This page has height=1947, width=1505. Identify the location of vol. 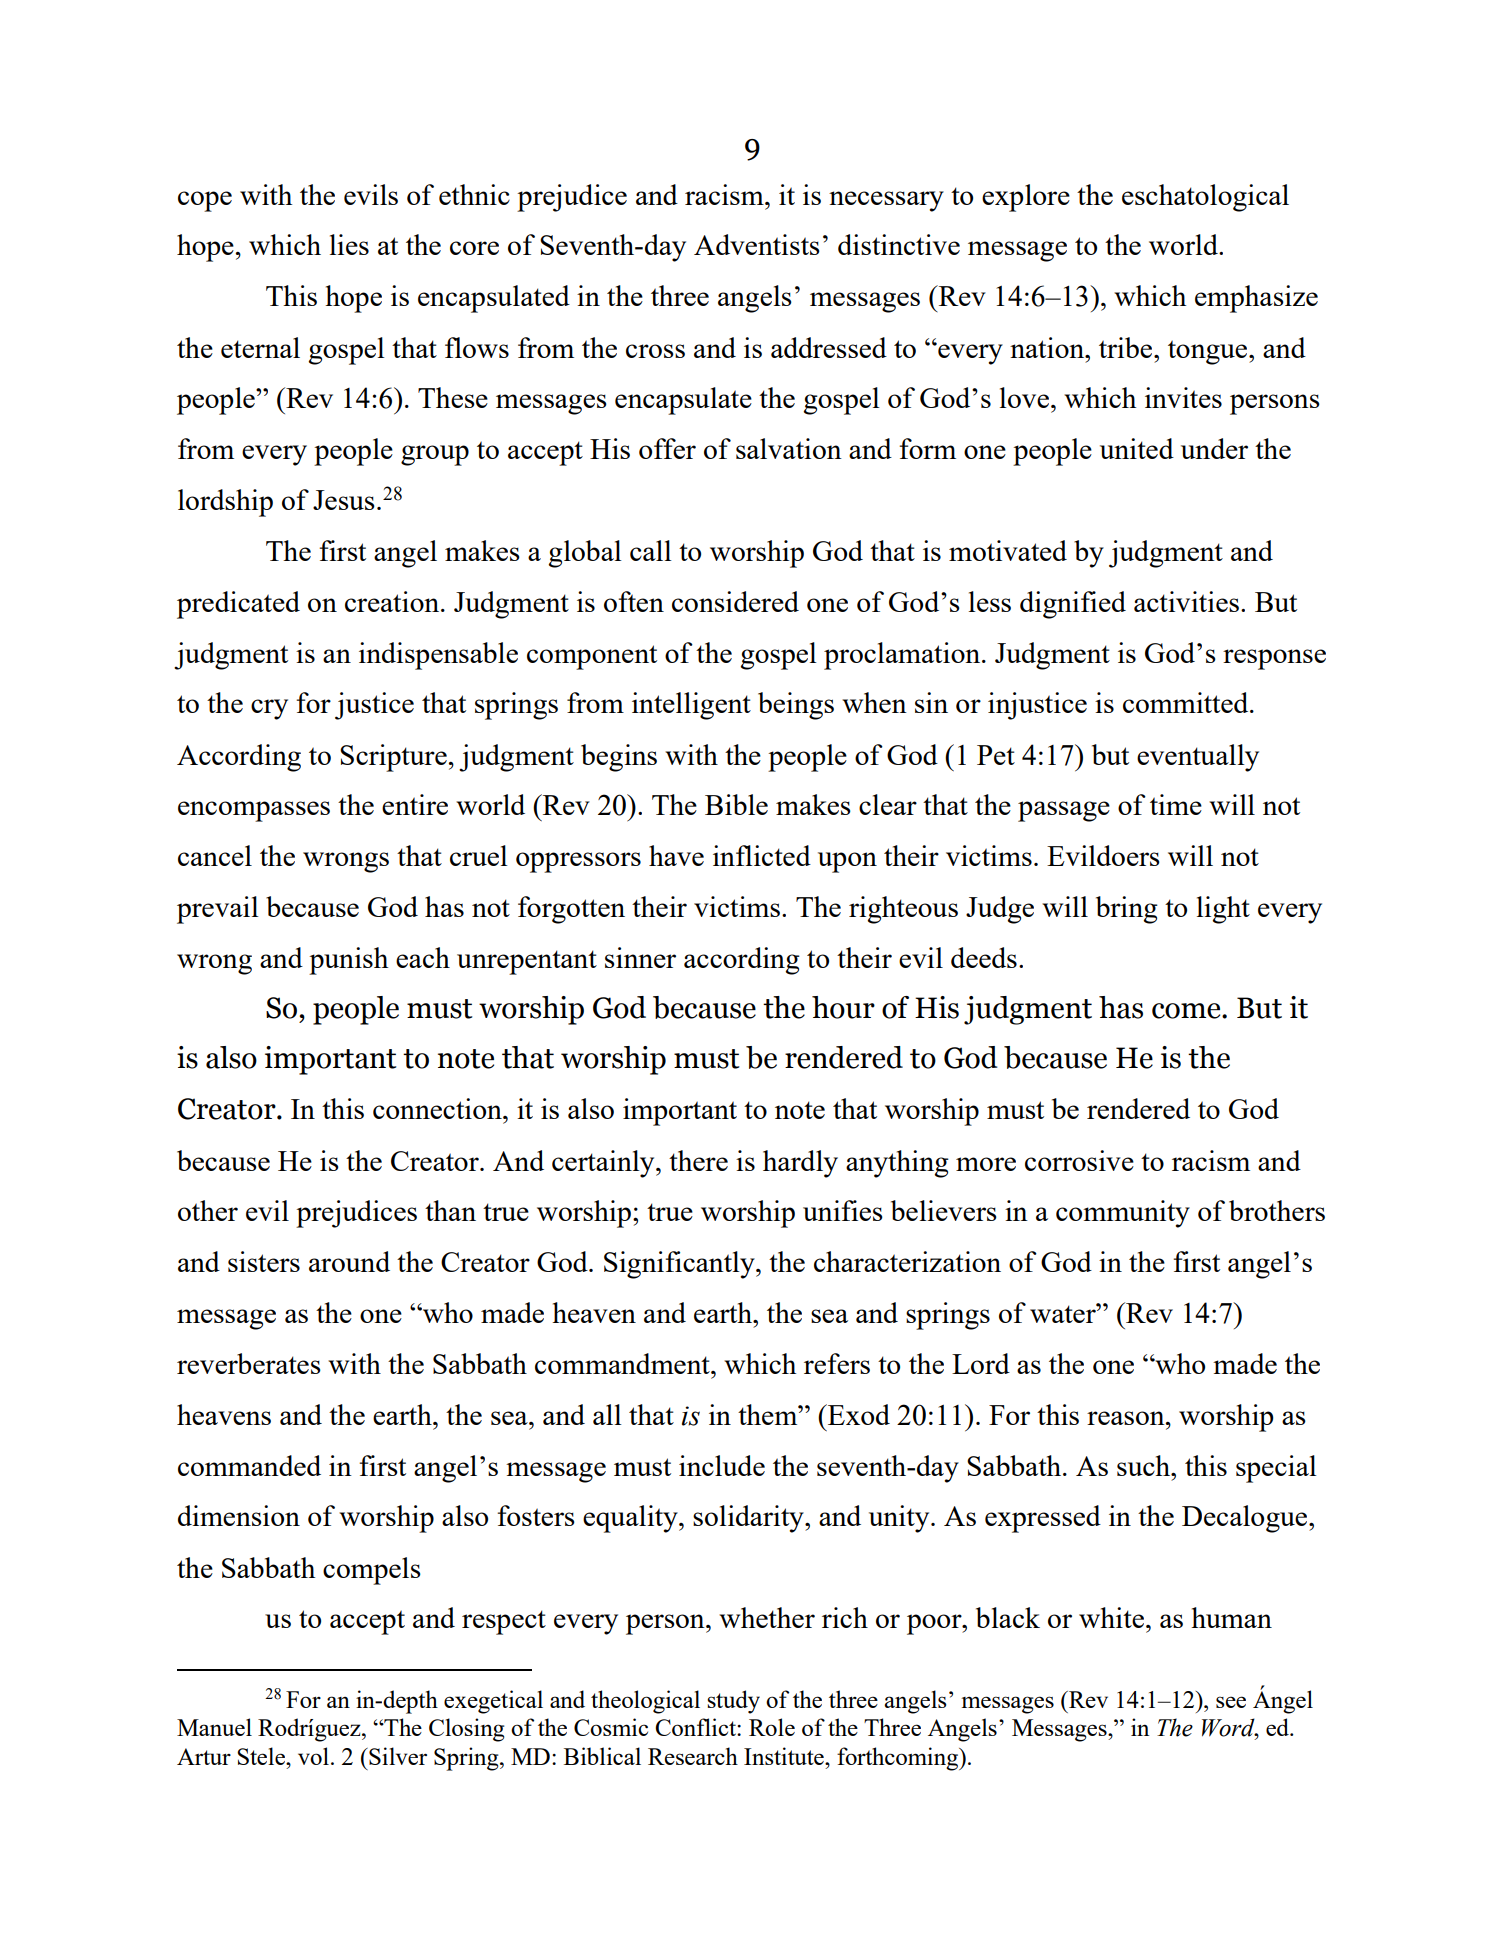
(313, 1756).
